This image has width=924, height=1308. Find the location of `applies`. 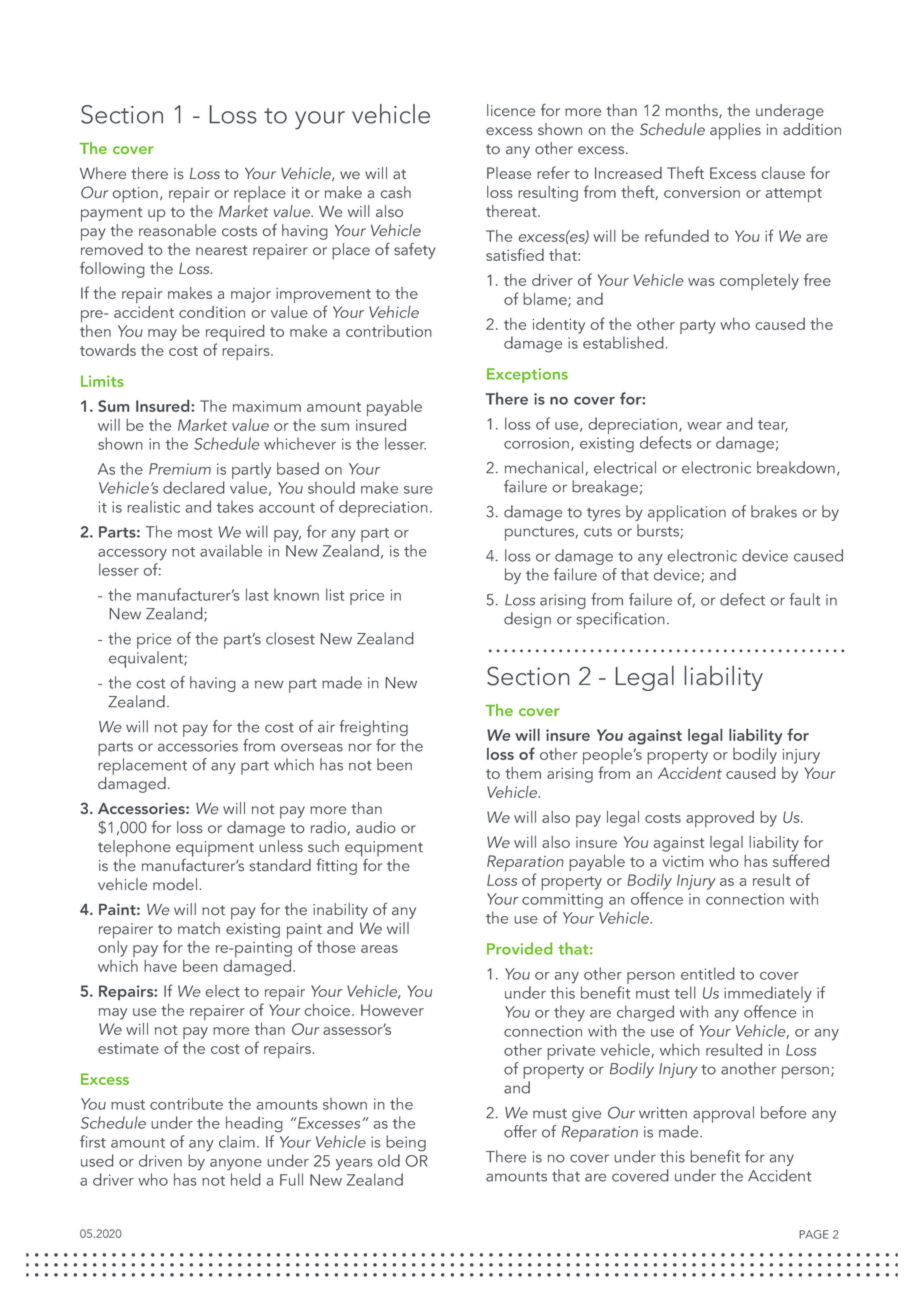

applies is located at coordinates (735, 131).
